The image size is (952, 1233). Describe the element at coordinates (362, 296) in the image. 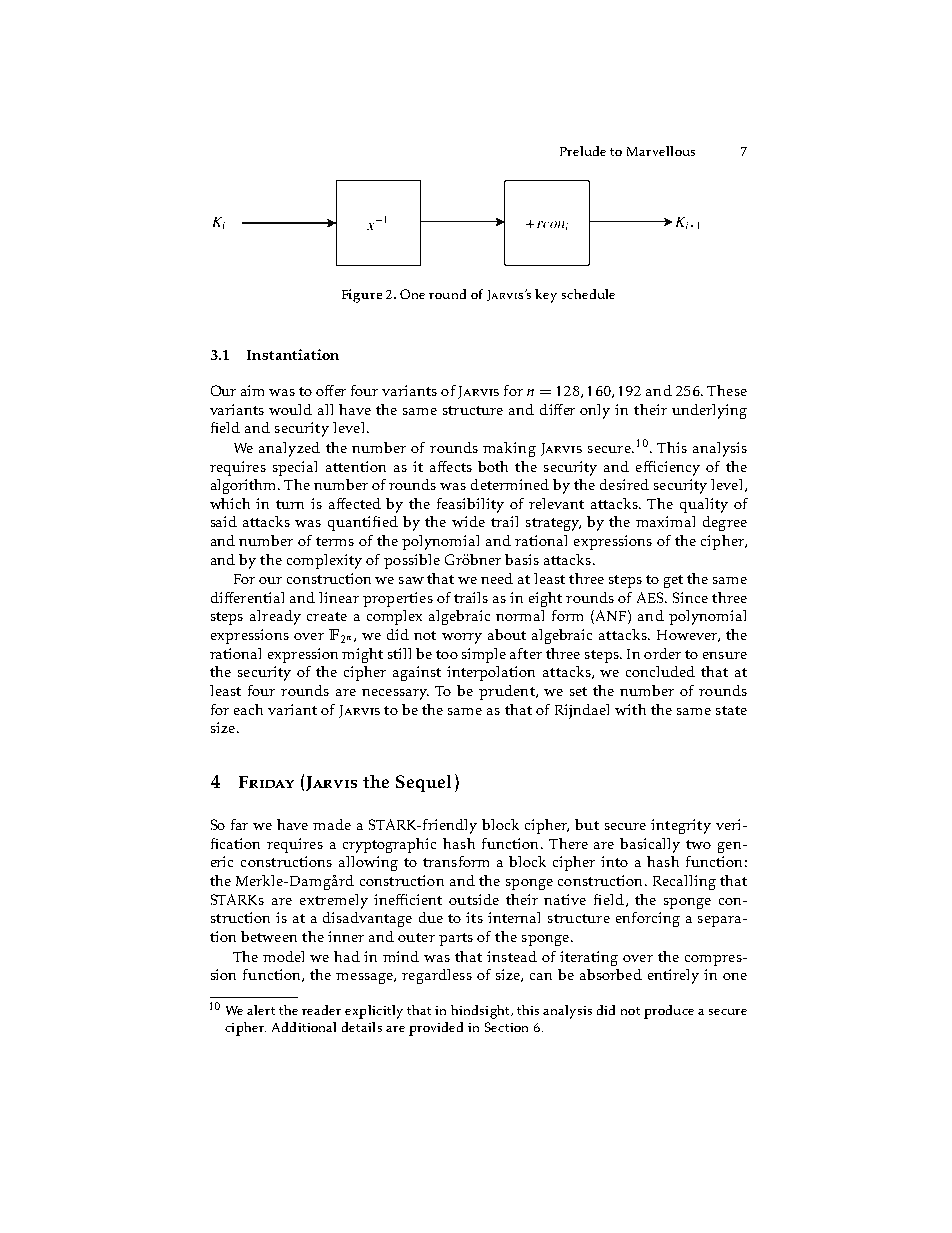

I see `Figure` at that location.
